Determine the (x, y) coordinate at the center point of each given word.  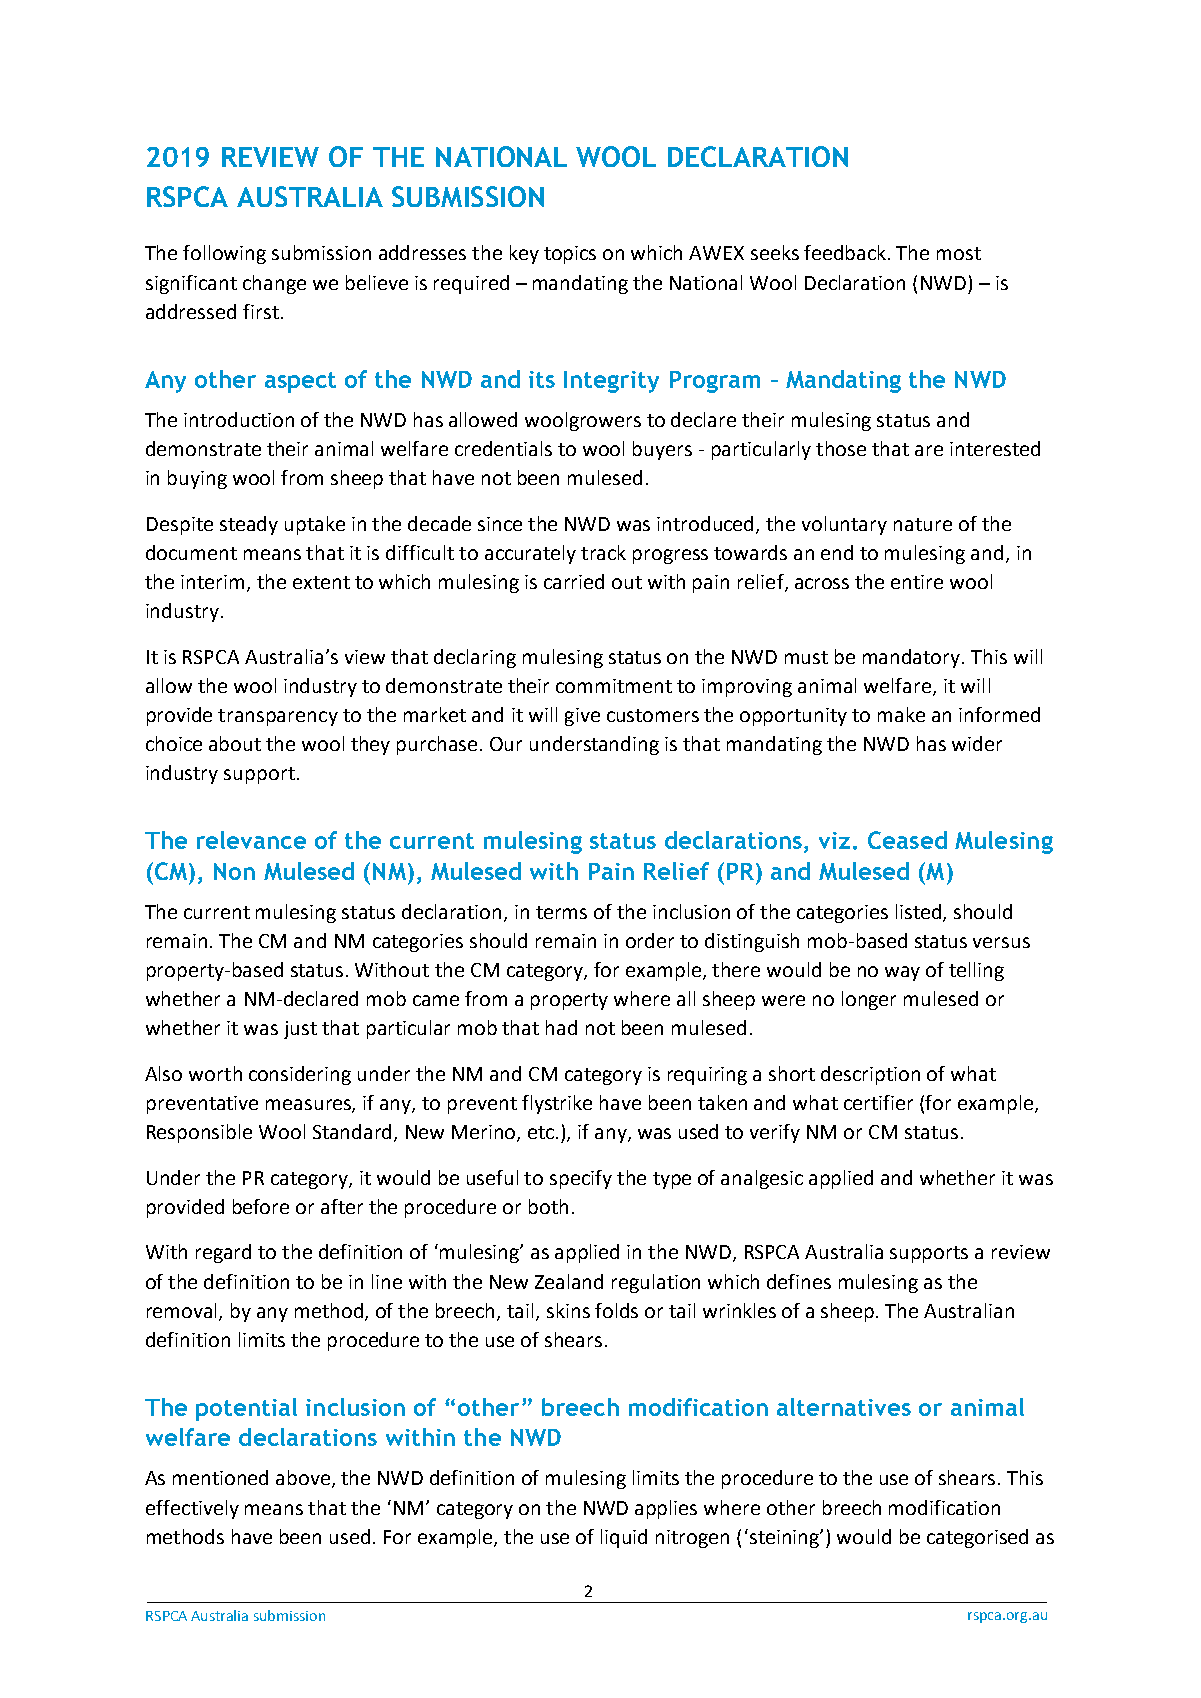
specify (581, 1179)
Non (234, 871)
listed (920, 912)
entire (917, 582)
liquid (624, 1538)
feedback (846, 252)
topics (570, 255)
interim (212, 582)
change (274, 284)
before (261, 1206)
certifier (878, 1102)
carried (574, 581)
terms (561, 912)
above (304, 1479)
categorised (977, 1538)
